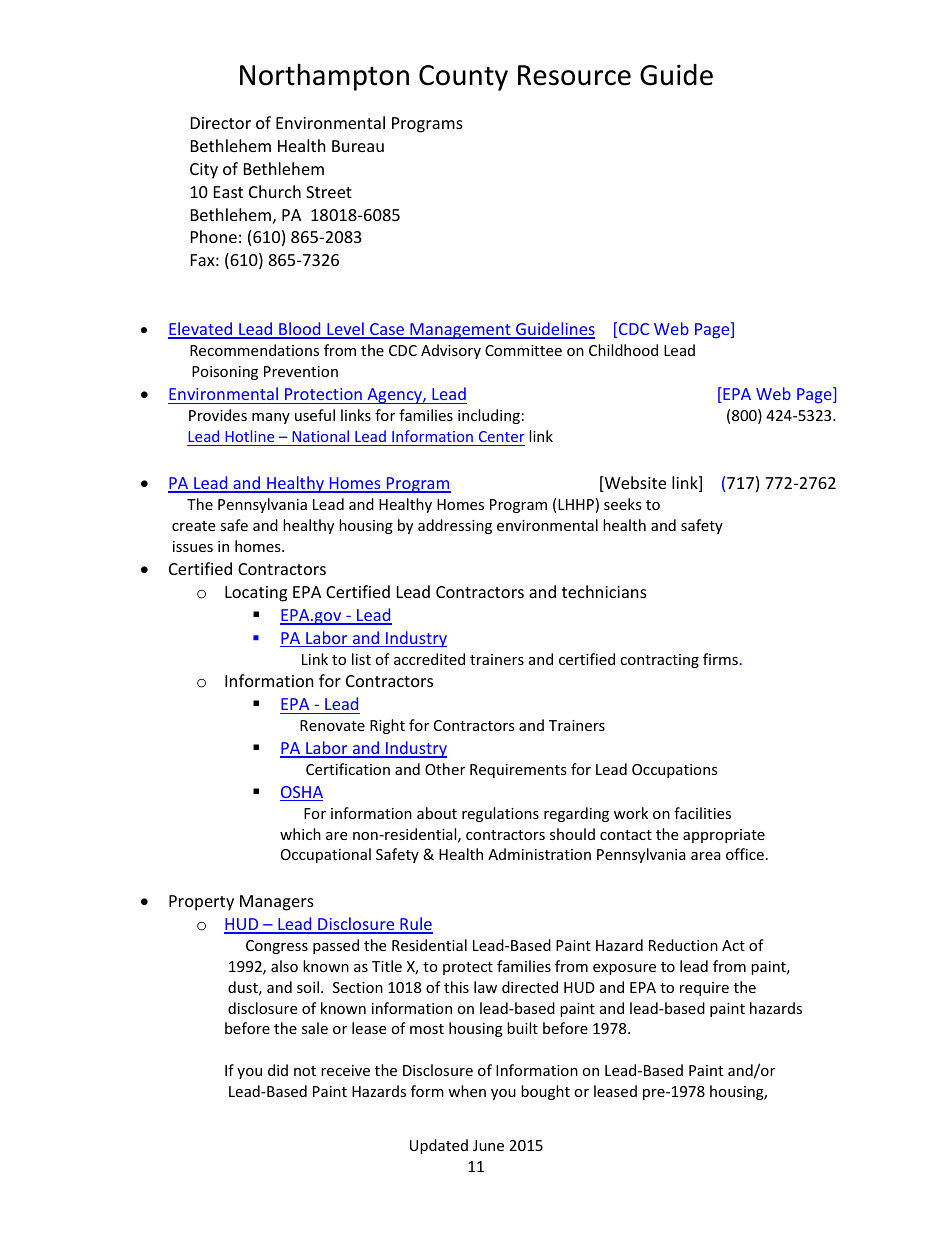 Image resolution: width=952 pixels, height=1233 pixels. I want to click on Locating, so click(256, 594).
